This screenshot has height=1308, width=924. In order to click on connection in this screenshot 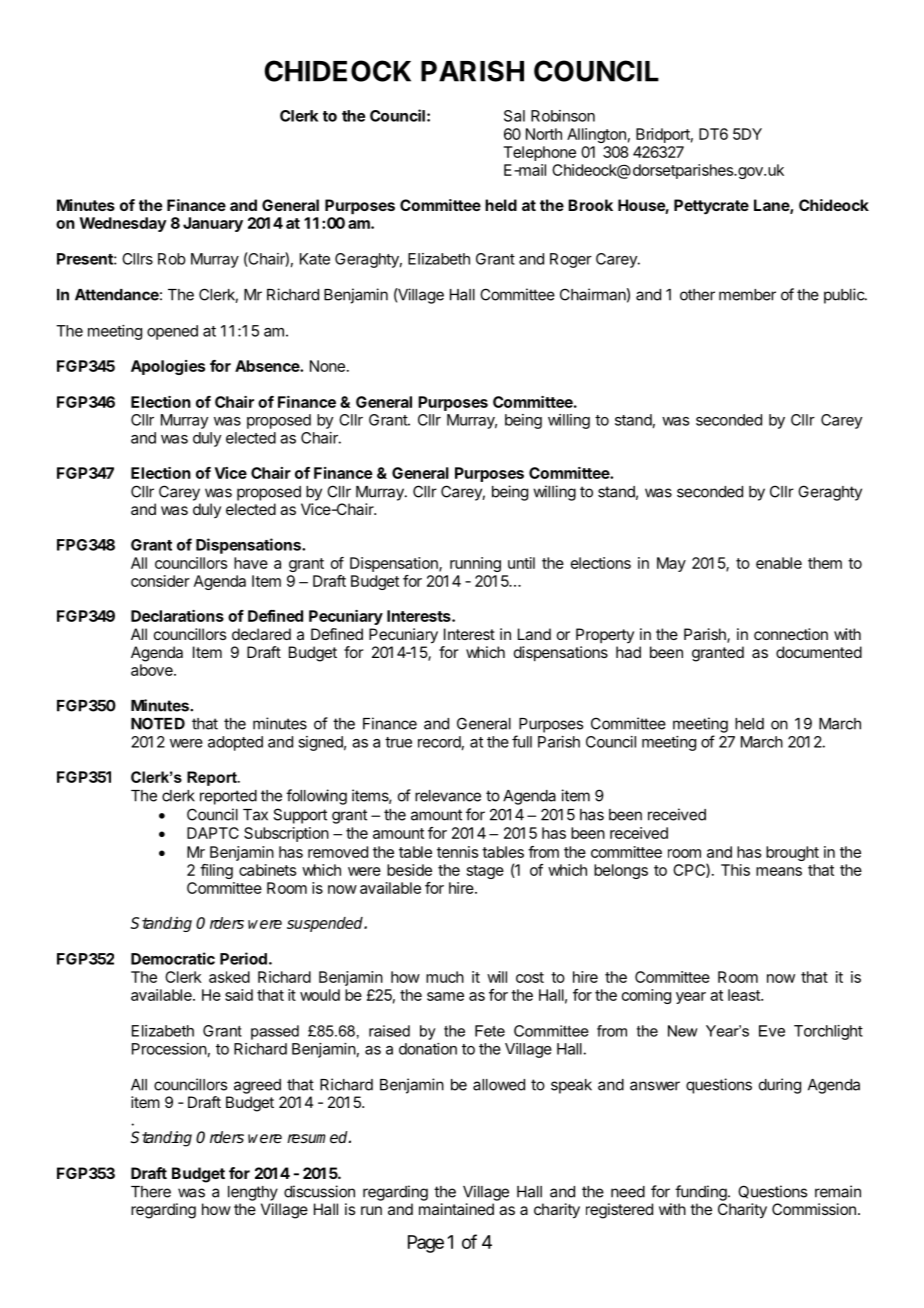, I will do `click(791, 634)`.
